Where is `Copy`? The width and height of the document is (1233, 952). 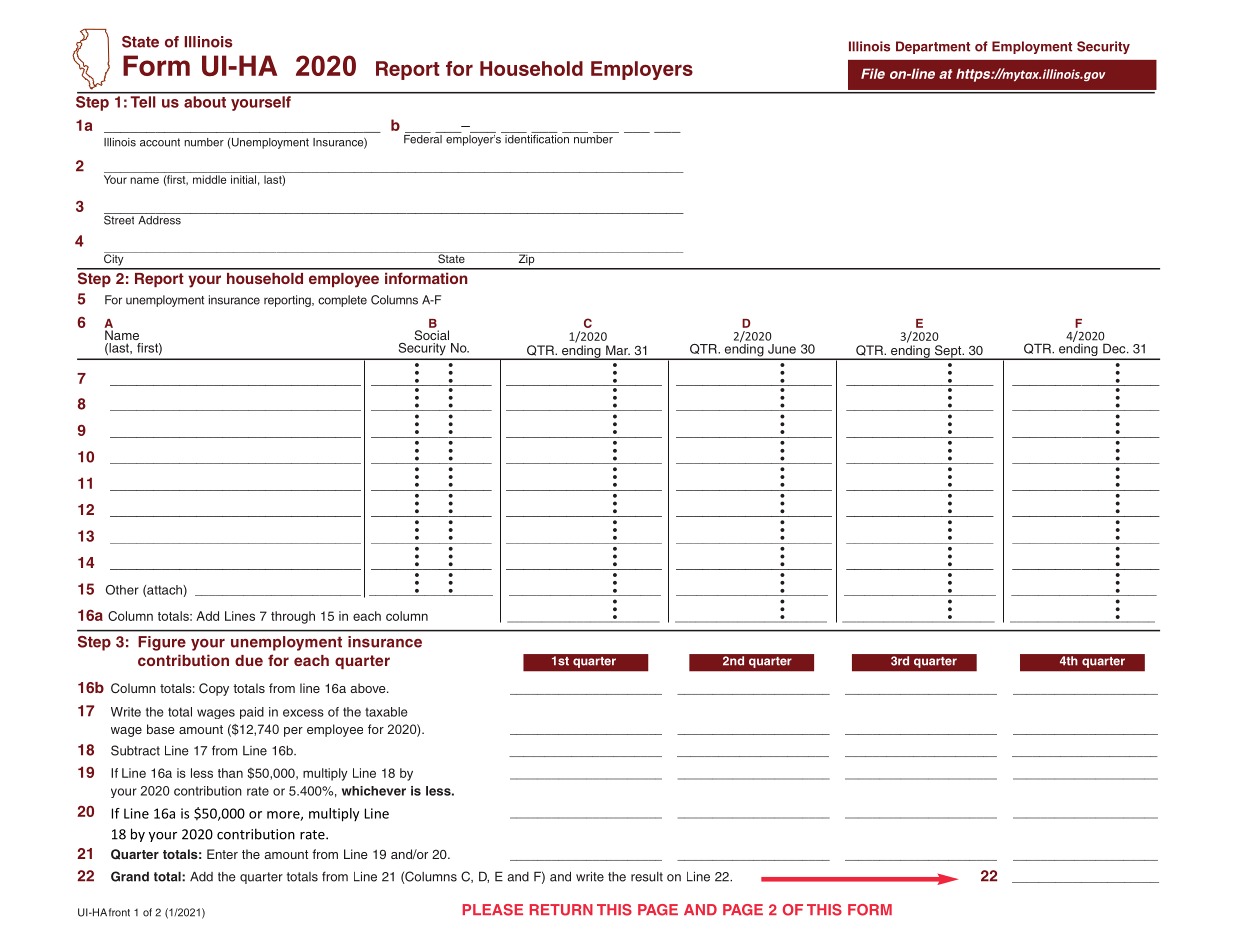 Copy is located at coordinates (214, 689).
